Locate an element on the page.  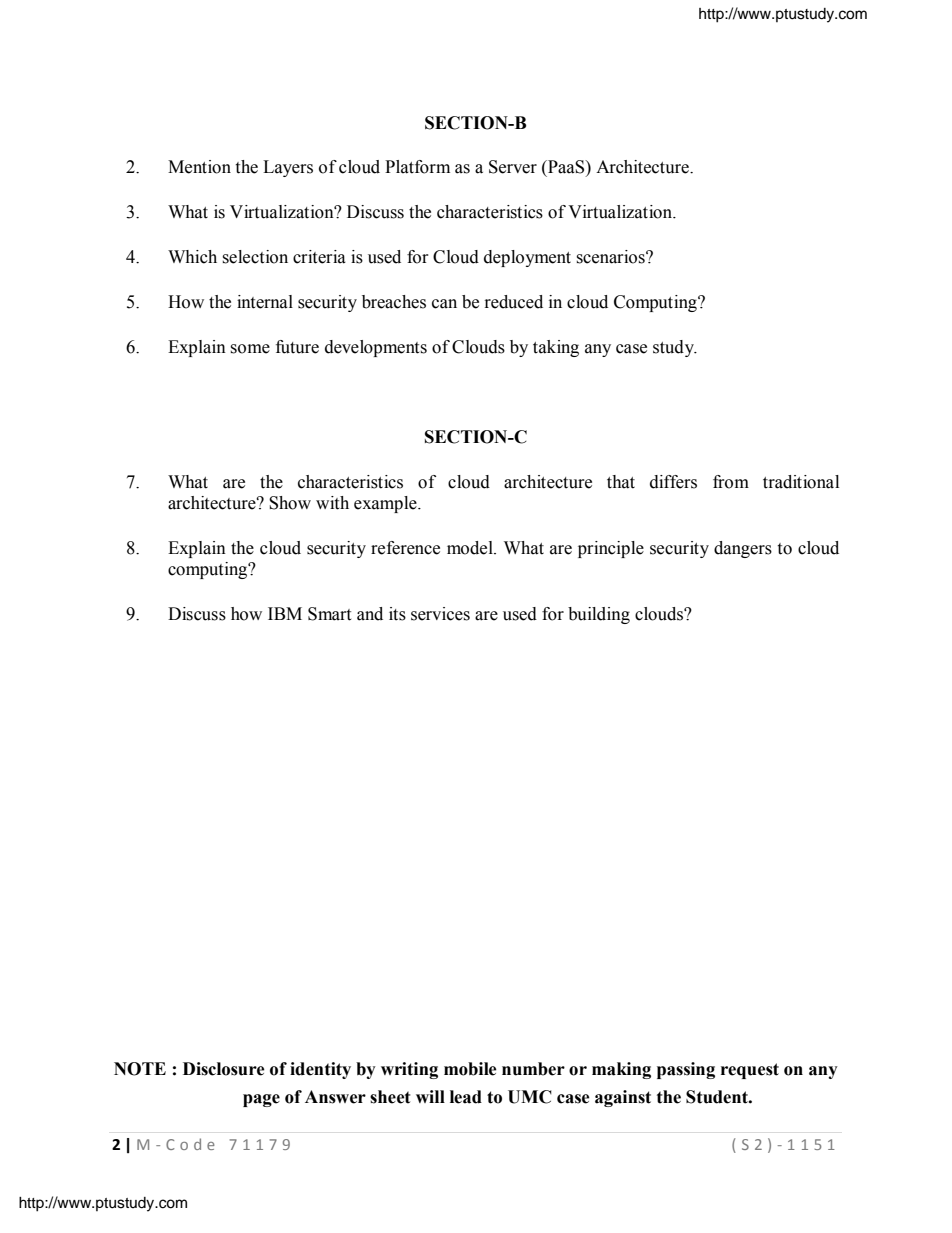
request is located at coordinates (750, 1071).
